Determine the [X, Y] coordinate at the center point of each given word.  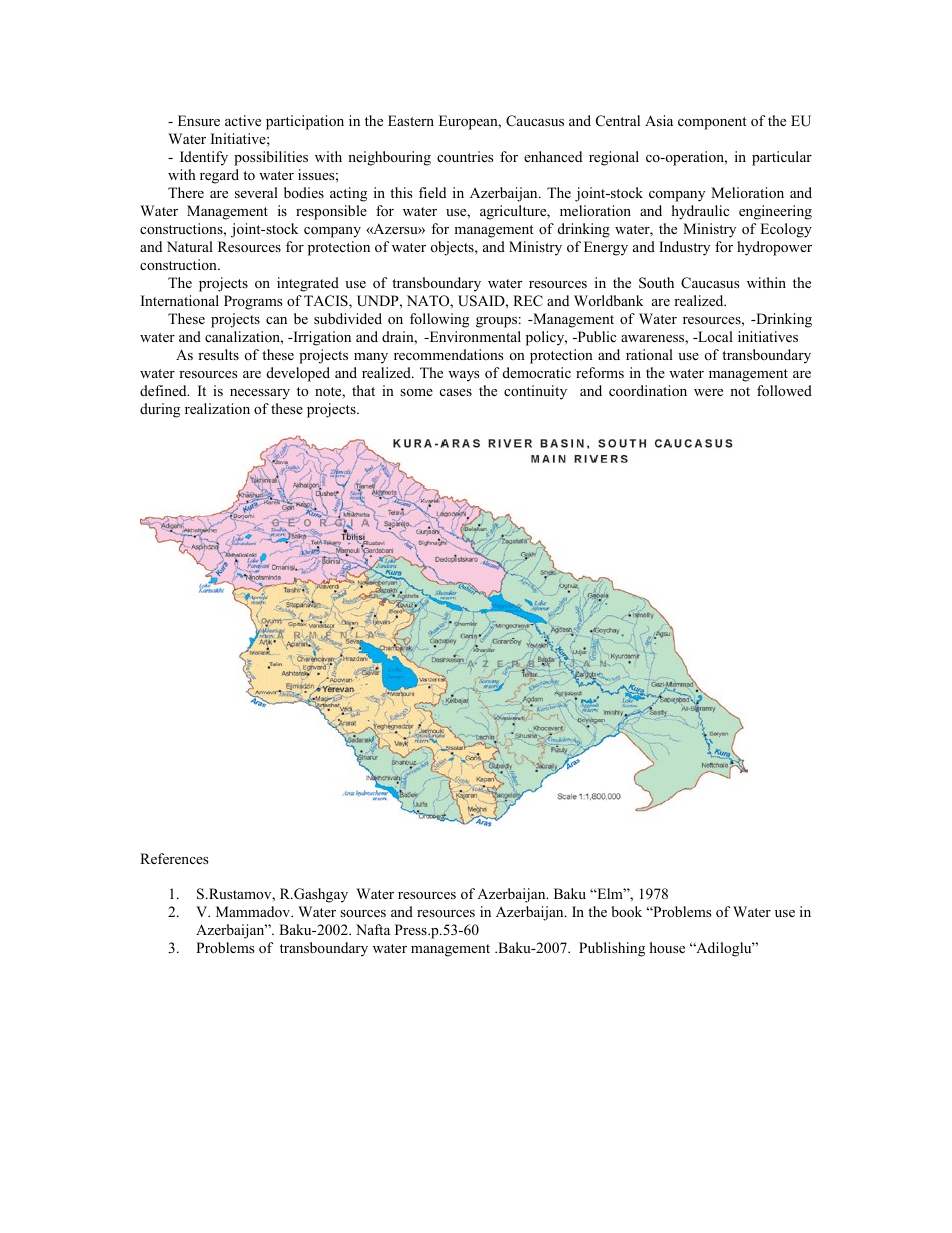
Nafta [373, 929]
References [174, 858]
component [712, 123]
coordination [648, 391]
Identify [204, 158]
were [708, 392]
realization [217, 408]
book [627, 912]
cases [456, 392]
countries [465, 157]
